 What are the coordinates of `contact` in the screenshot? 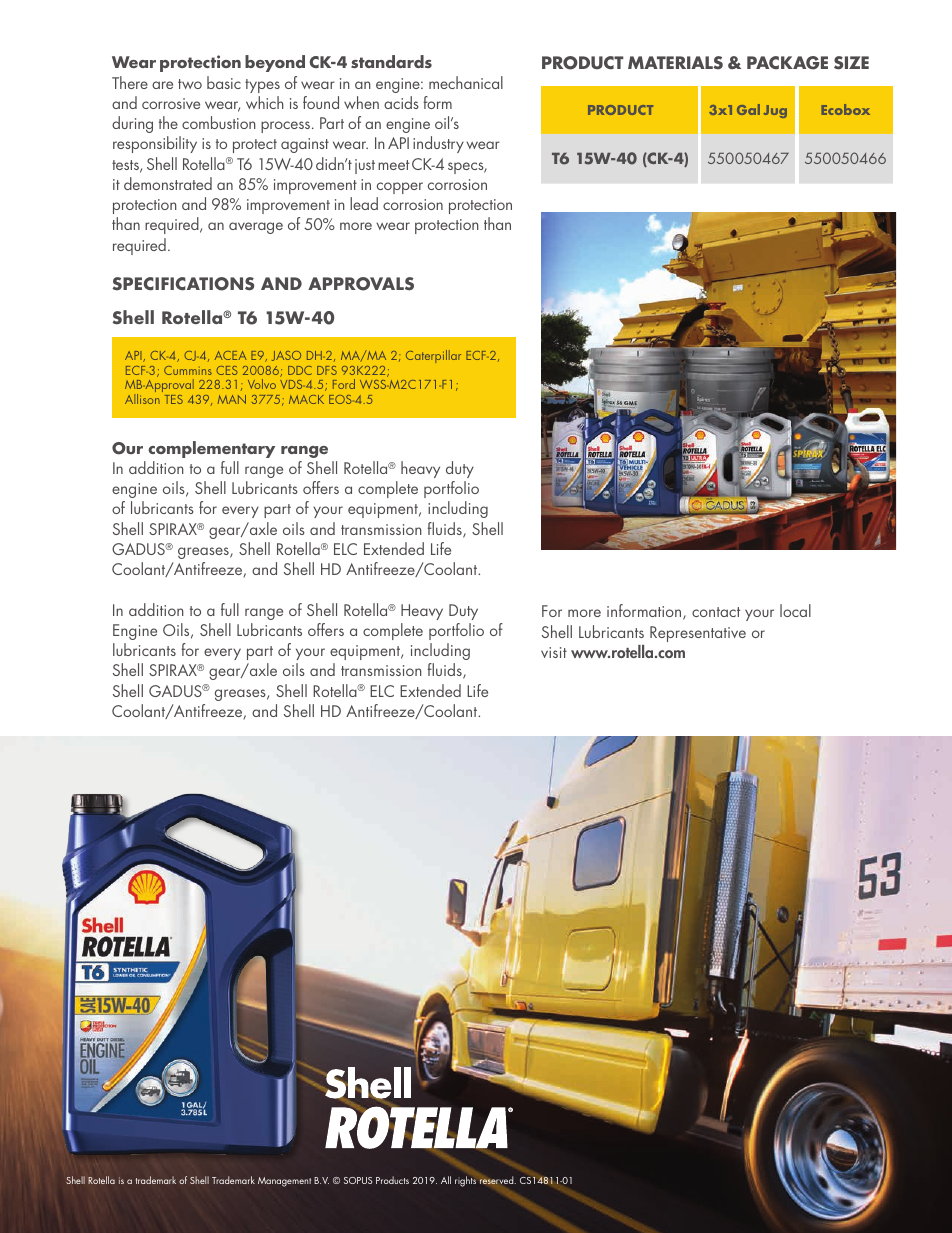 It's located at (716, 612).
